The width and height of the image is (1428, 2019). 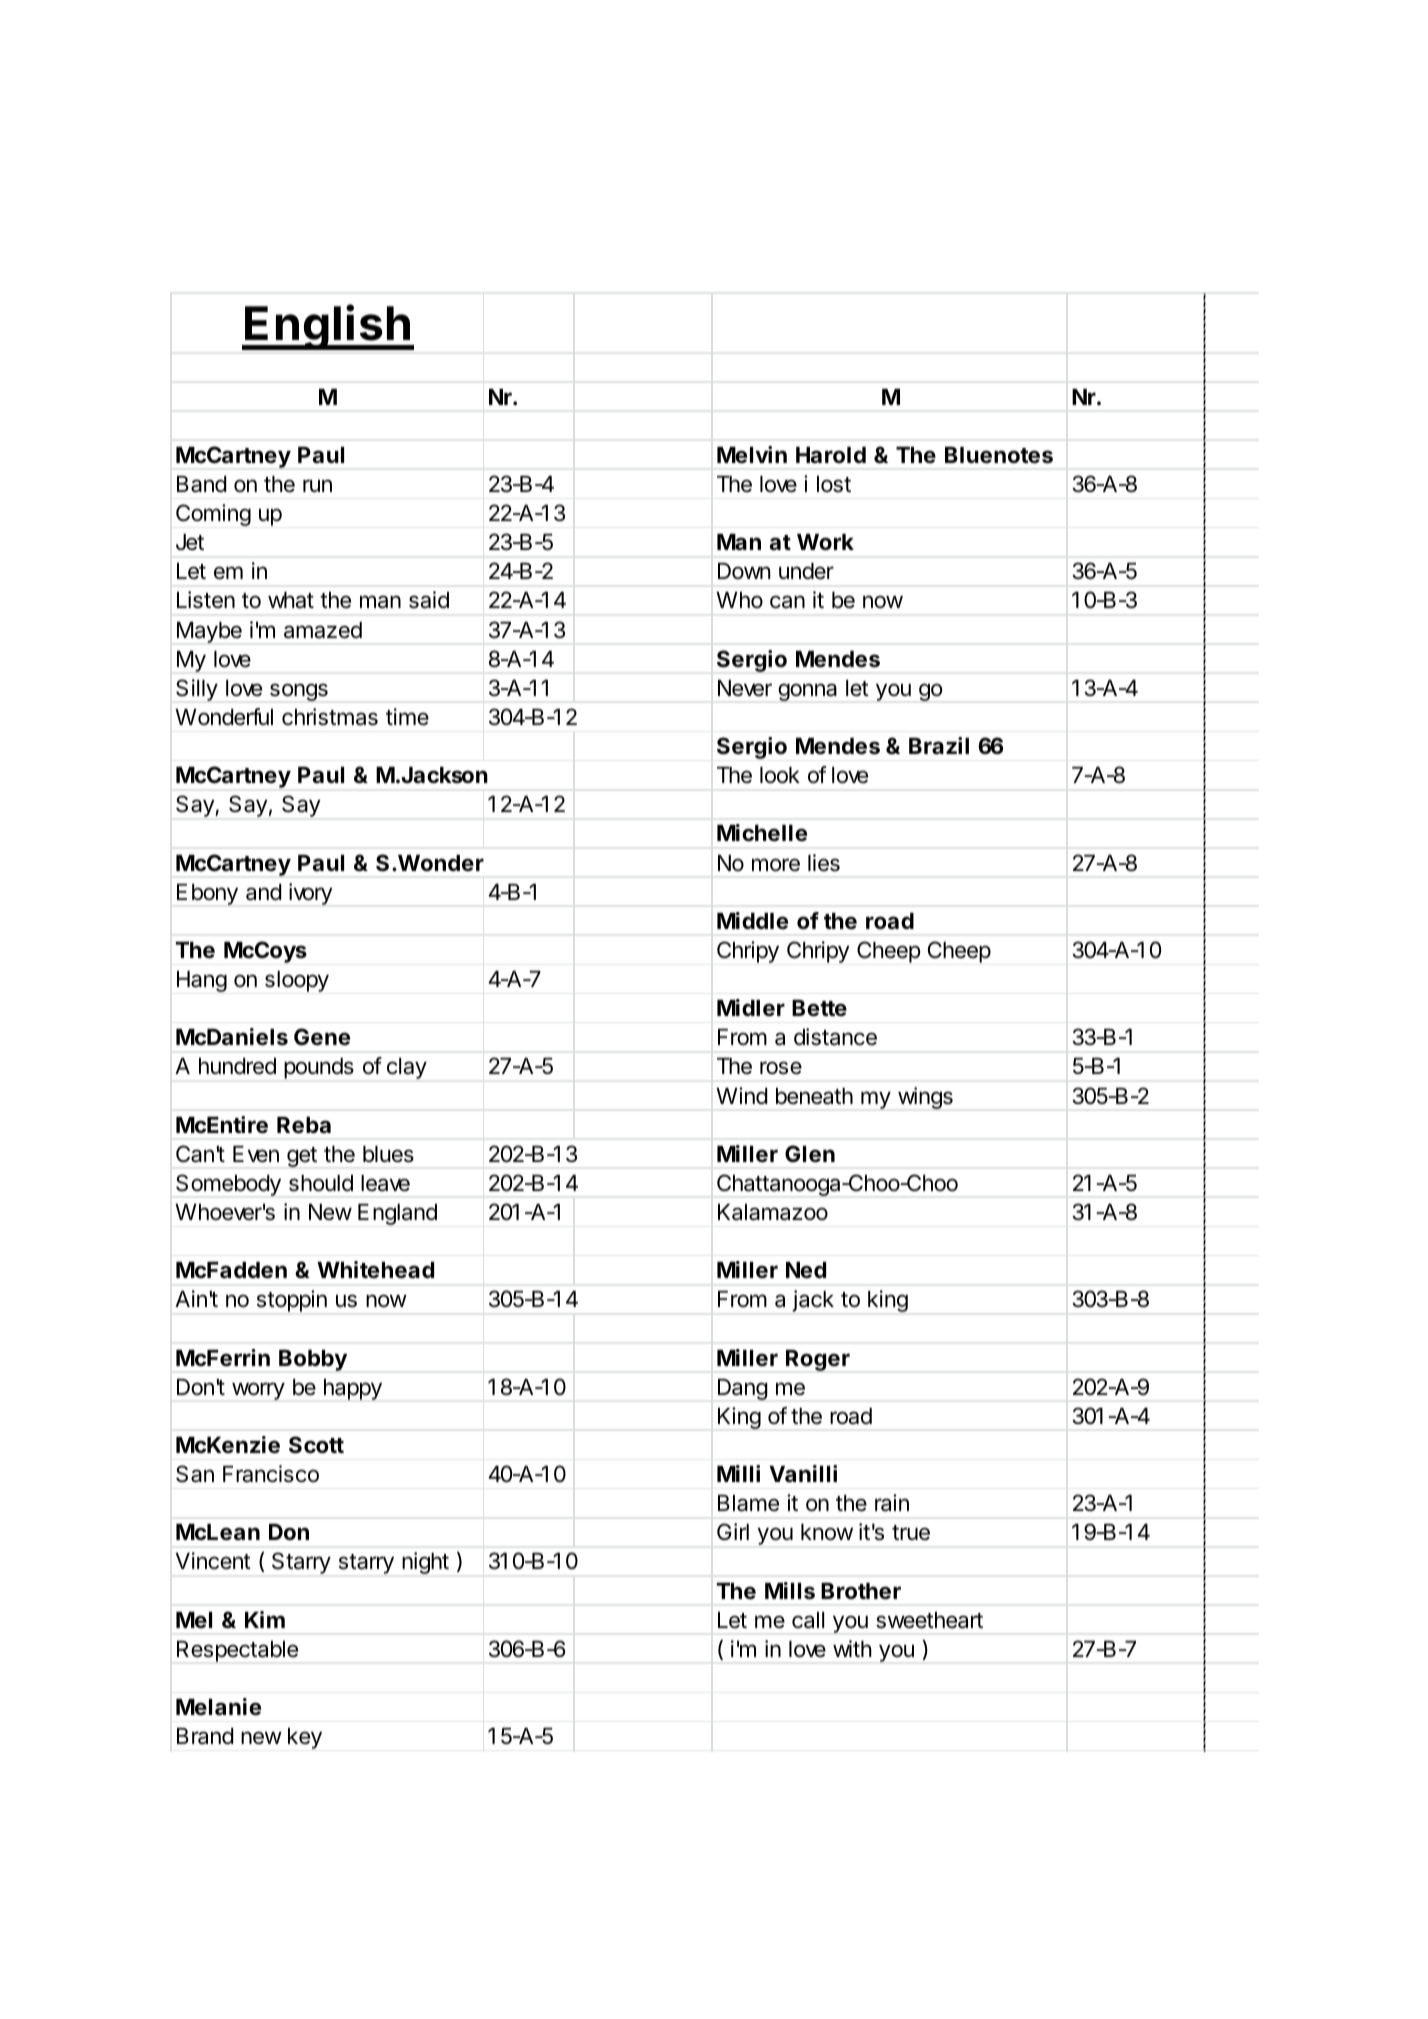 I want to click on Ebony, so click(x=207, y=894).
